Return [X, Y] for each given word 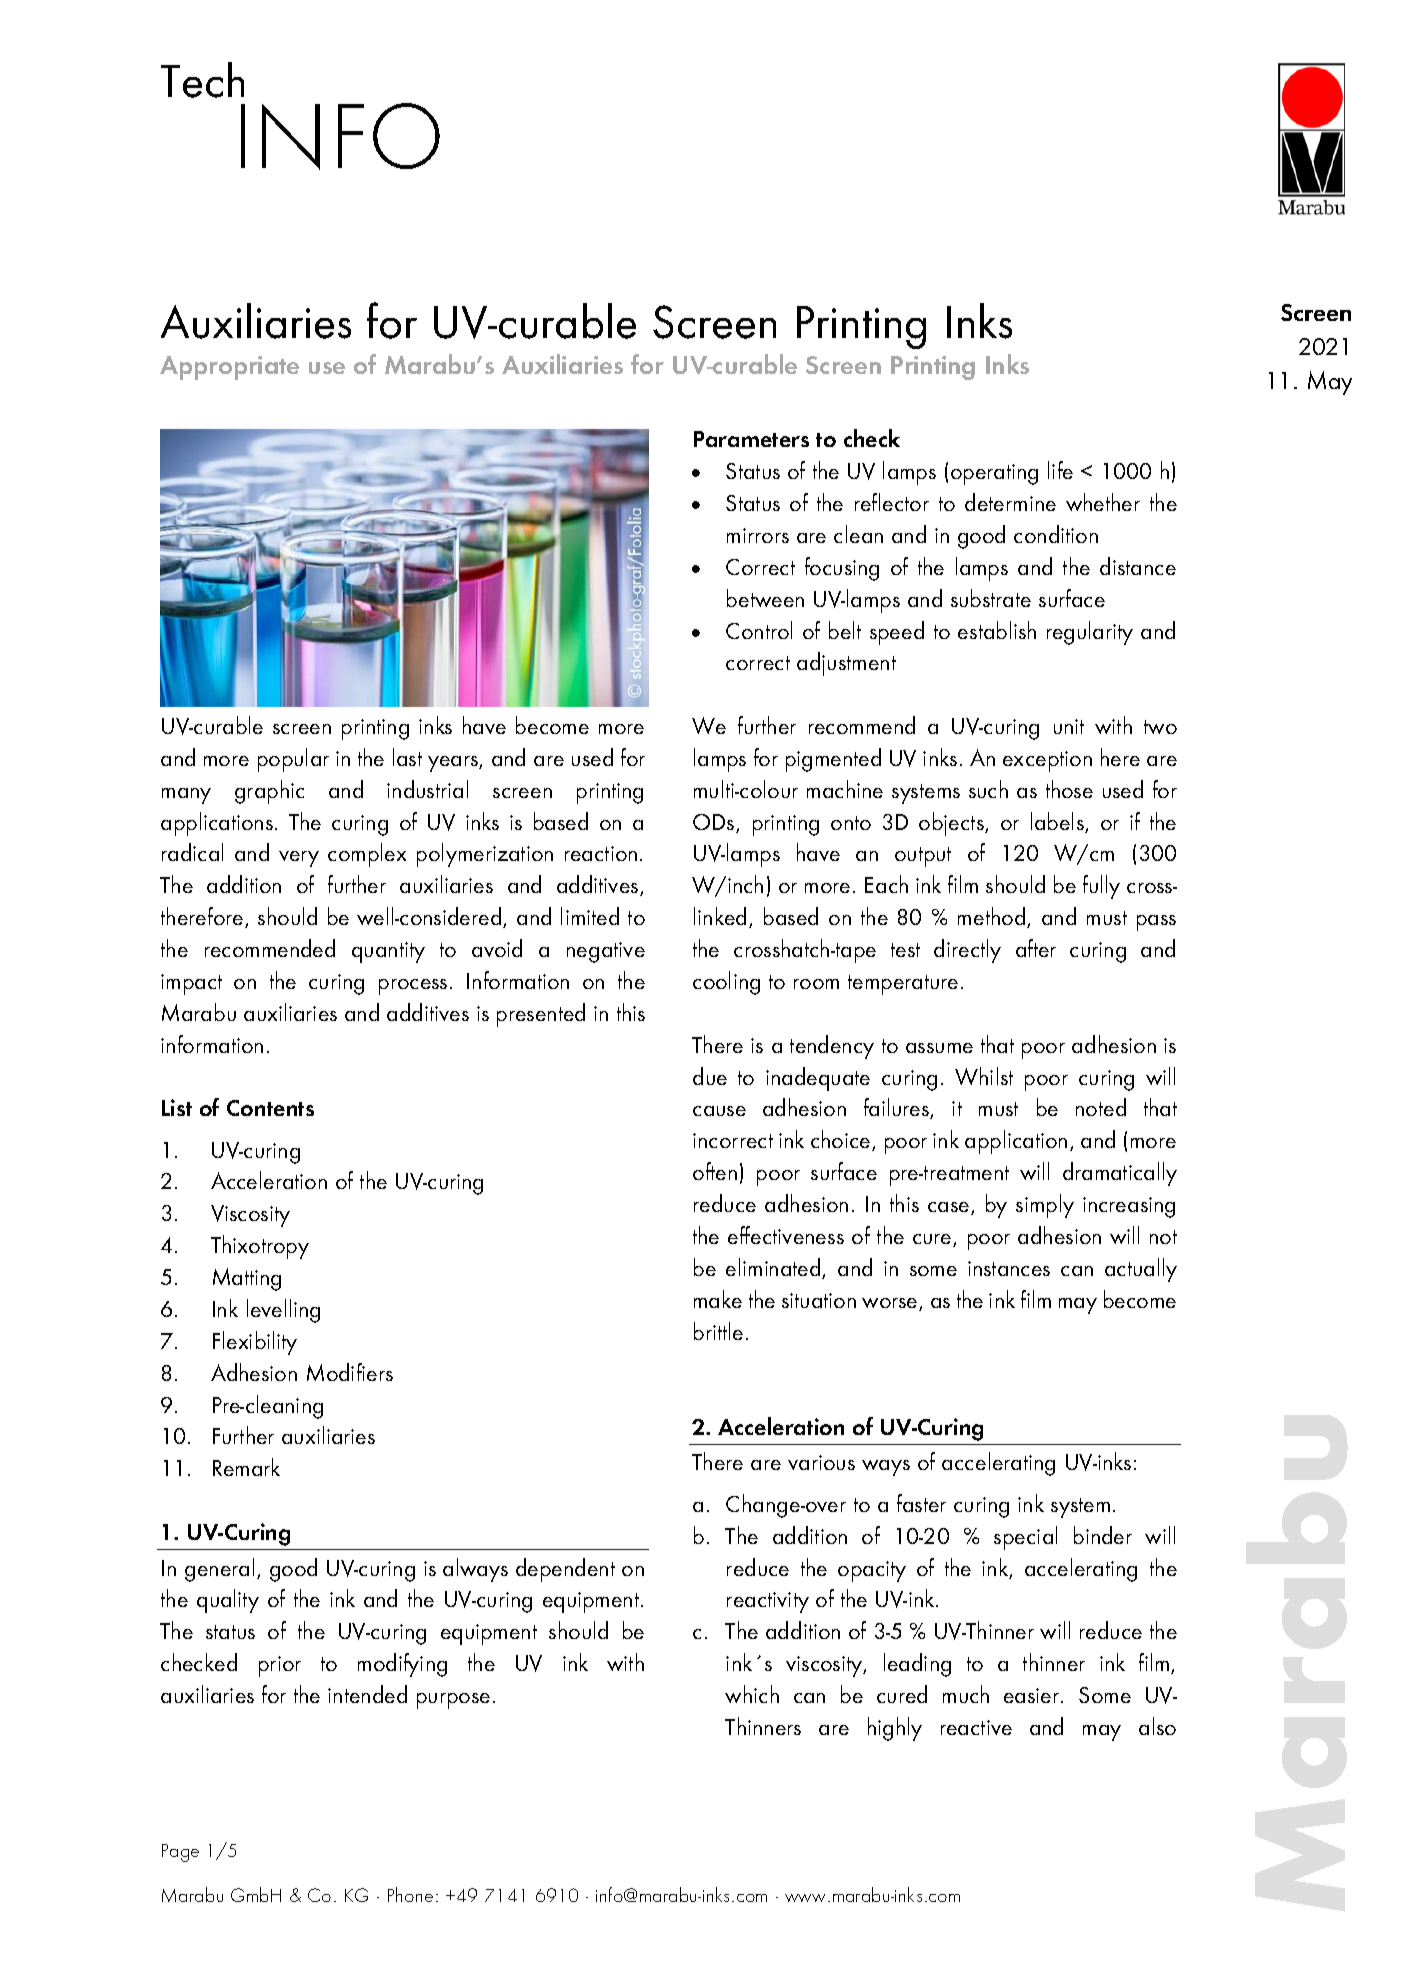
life [1060, 470]
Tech [202, 80]
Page [180, 1853]
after [1036, 948]
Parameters [751, 439]
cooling [726, 983]
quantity [388, 952]
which [752, 1694]
